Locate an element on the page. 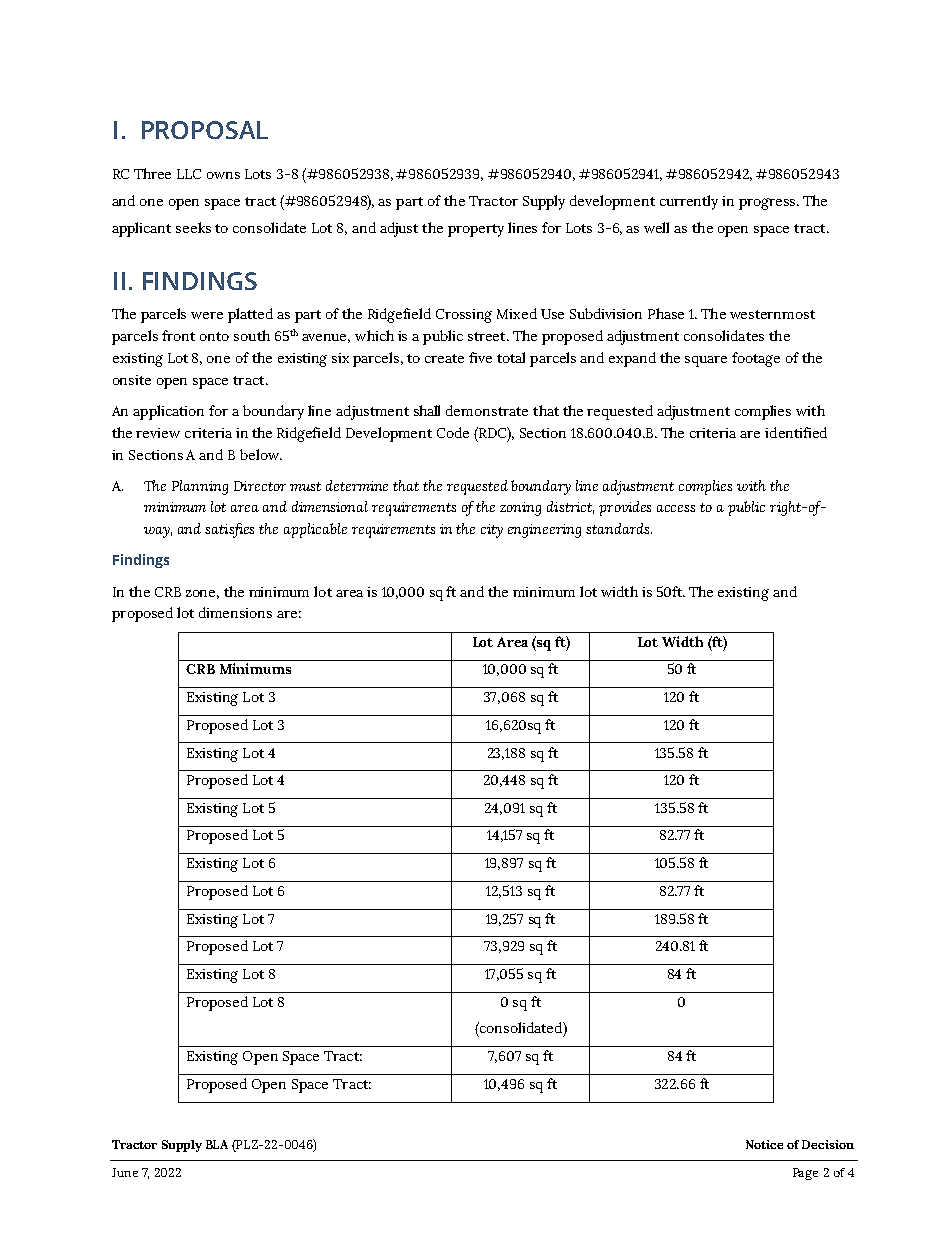 This page has height=1233, width=952. Notice is located at coordinates (764, 1144).
